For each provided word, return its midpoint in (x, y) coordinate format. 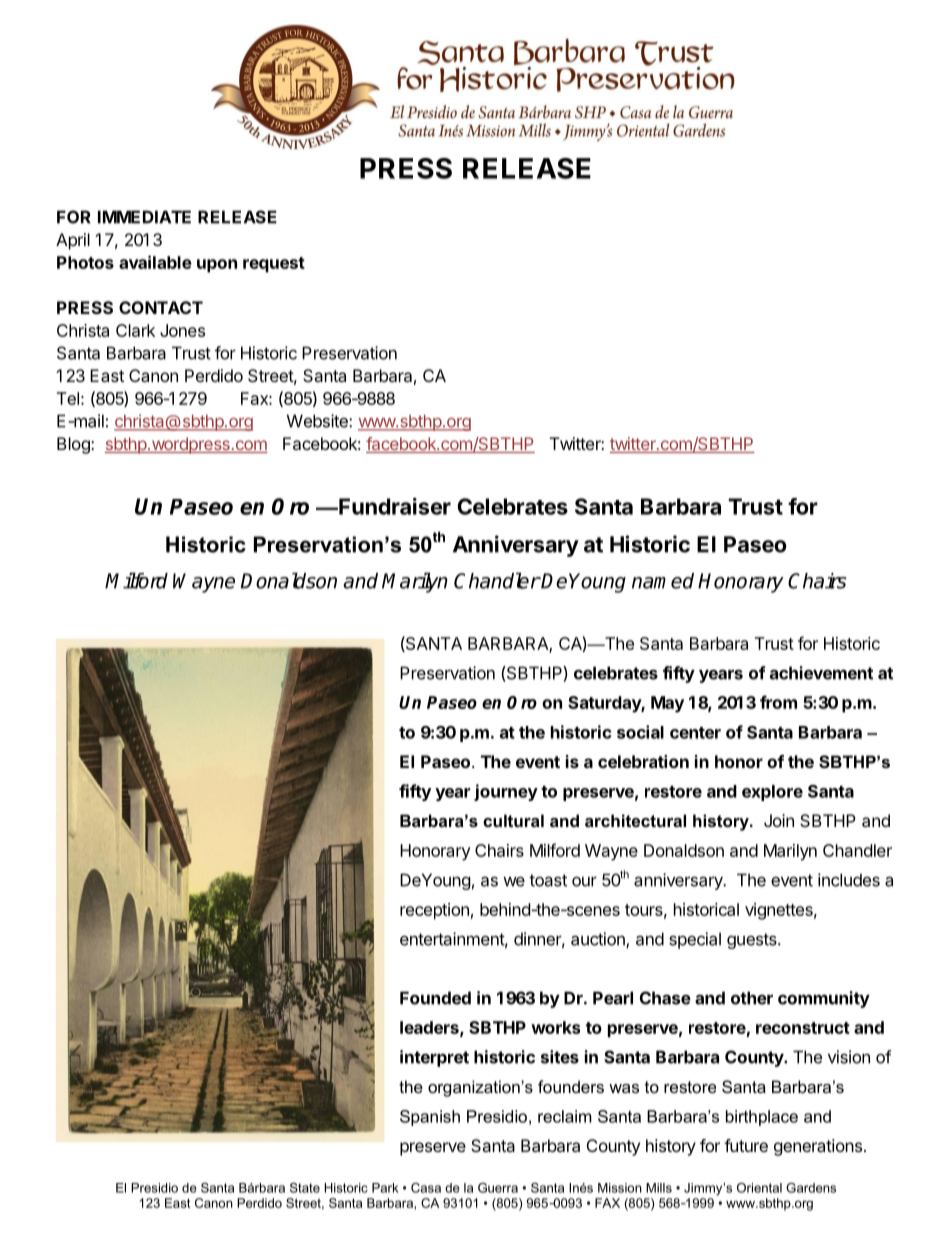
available (155, 262)
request (274, 265)
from (778, 702)
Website (318, 421)
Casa (426, 1188)
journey (506, 792)
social (640, 732)
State (305, 1188)
